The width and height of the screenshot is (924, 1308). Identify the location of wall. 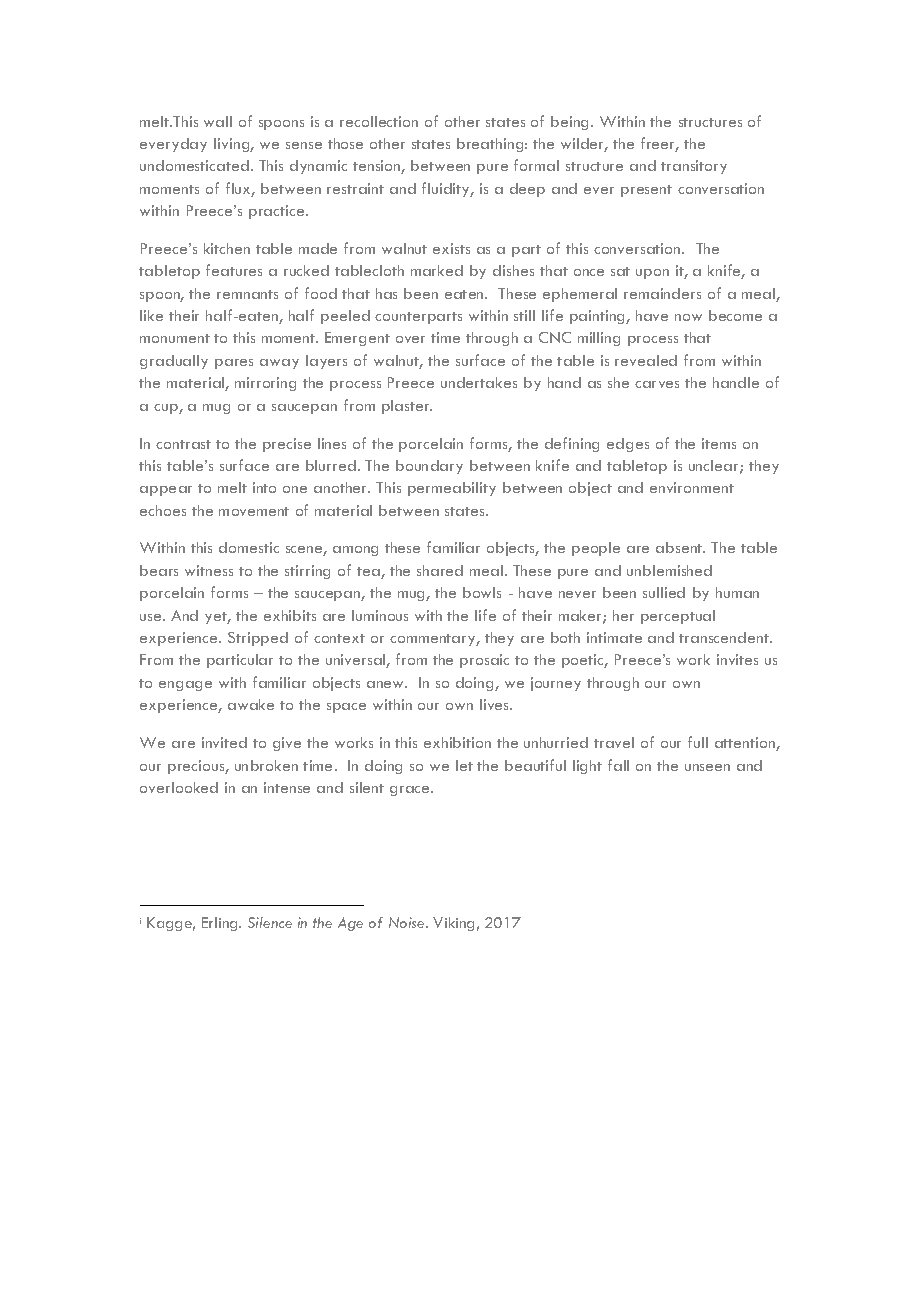
(218, 121).
